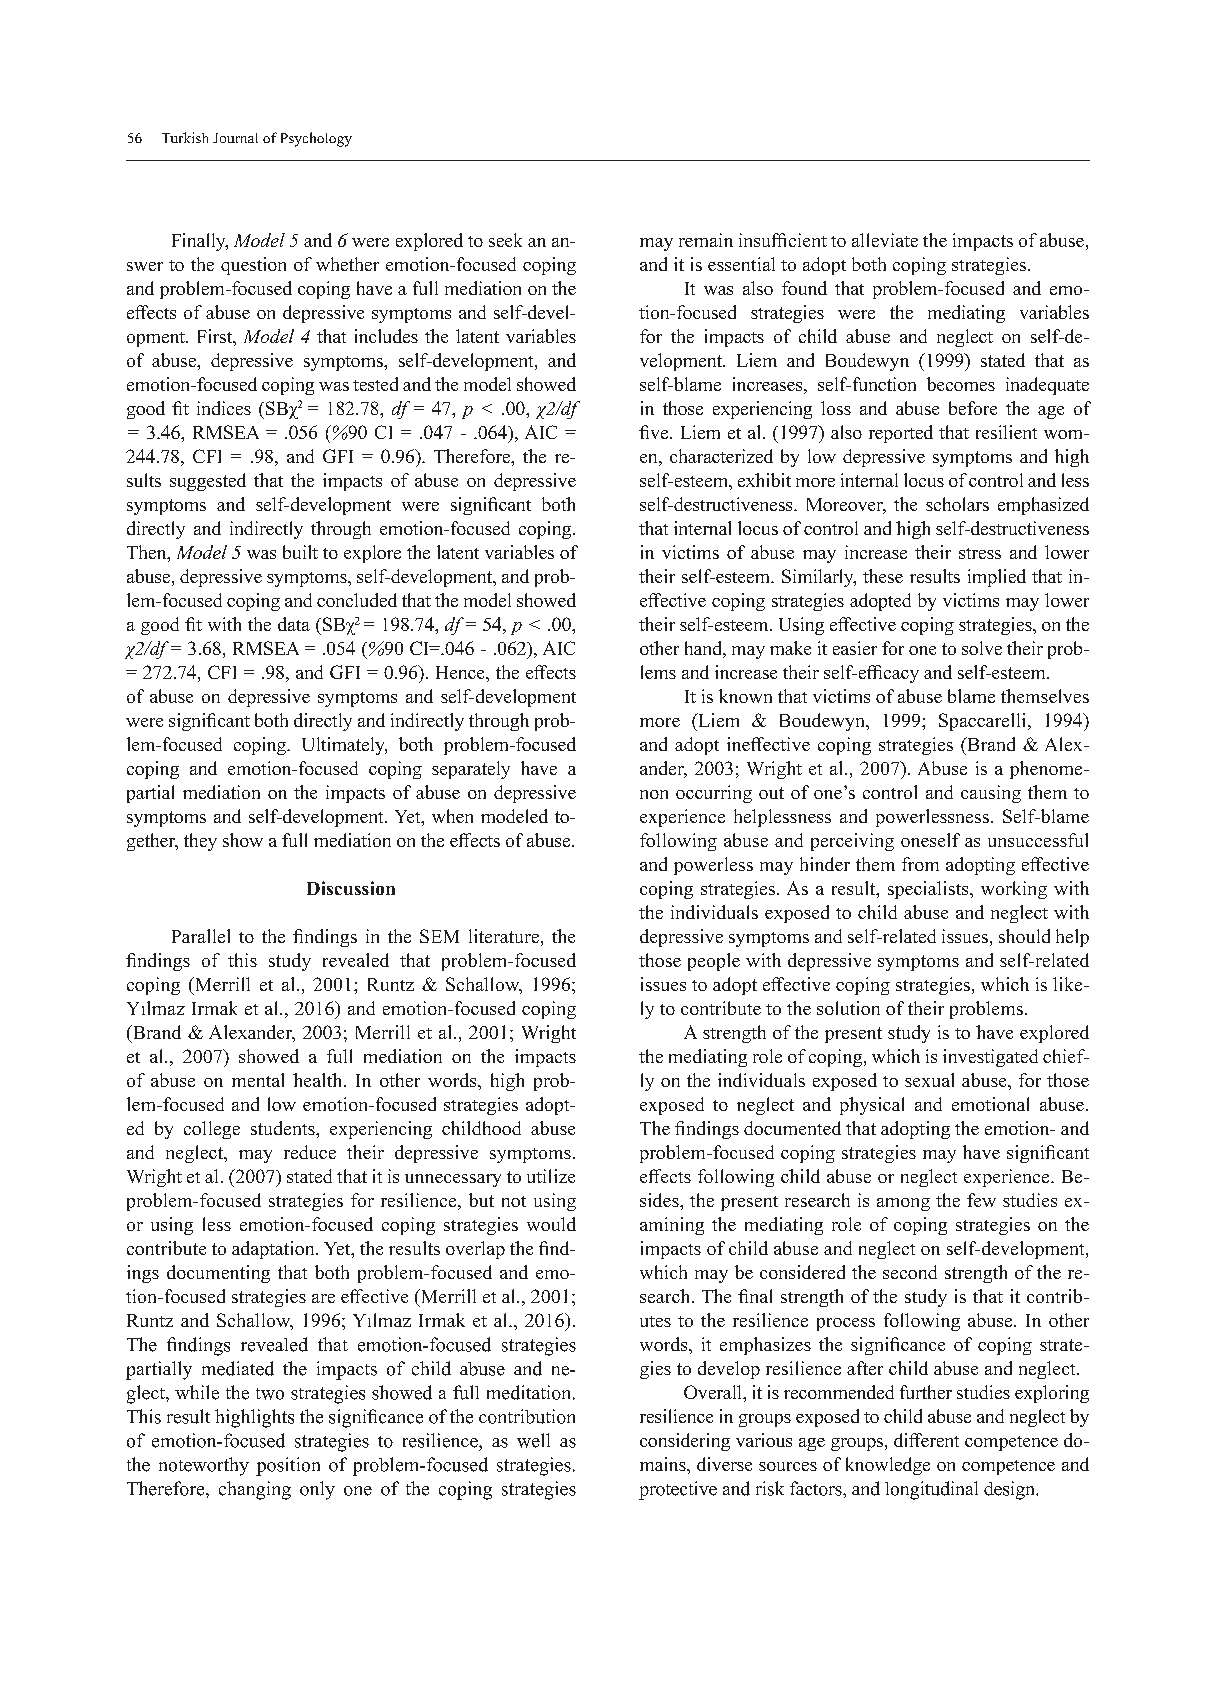 This screenshot has width=1228, height=1701. I want to click on data, so click(294, 624).
